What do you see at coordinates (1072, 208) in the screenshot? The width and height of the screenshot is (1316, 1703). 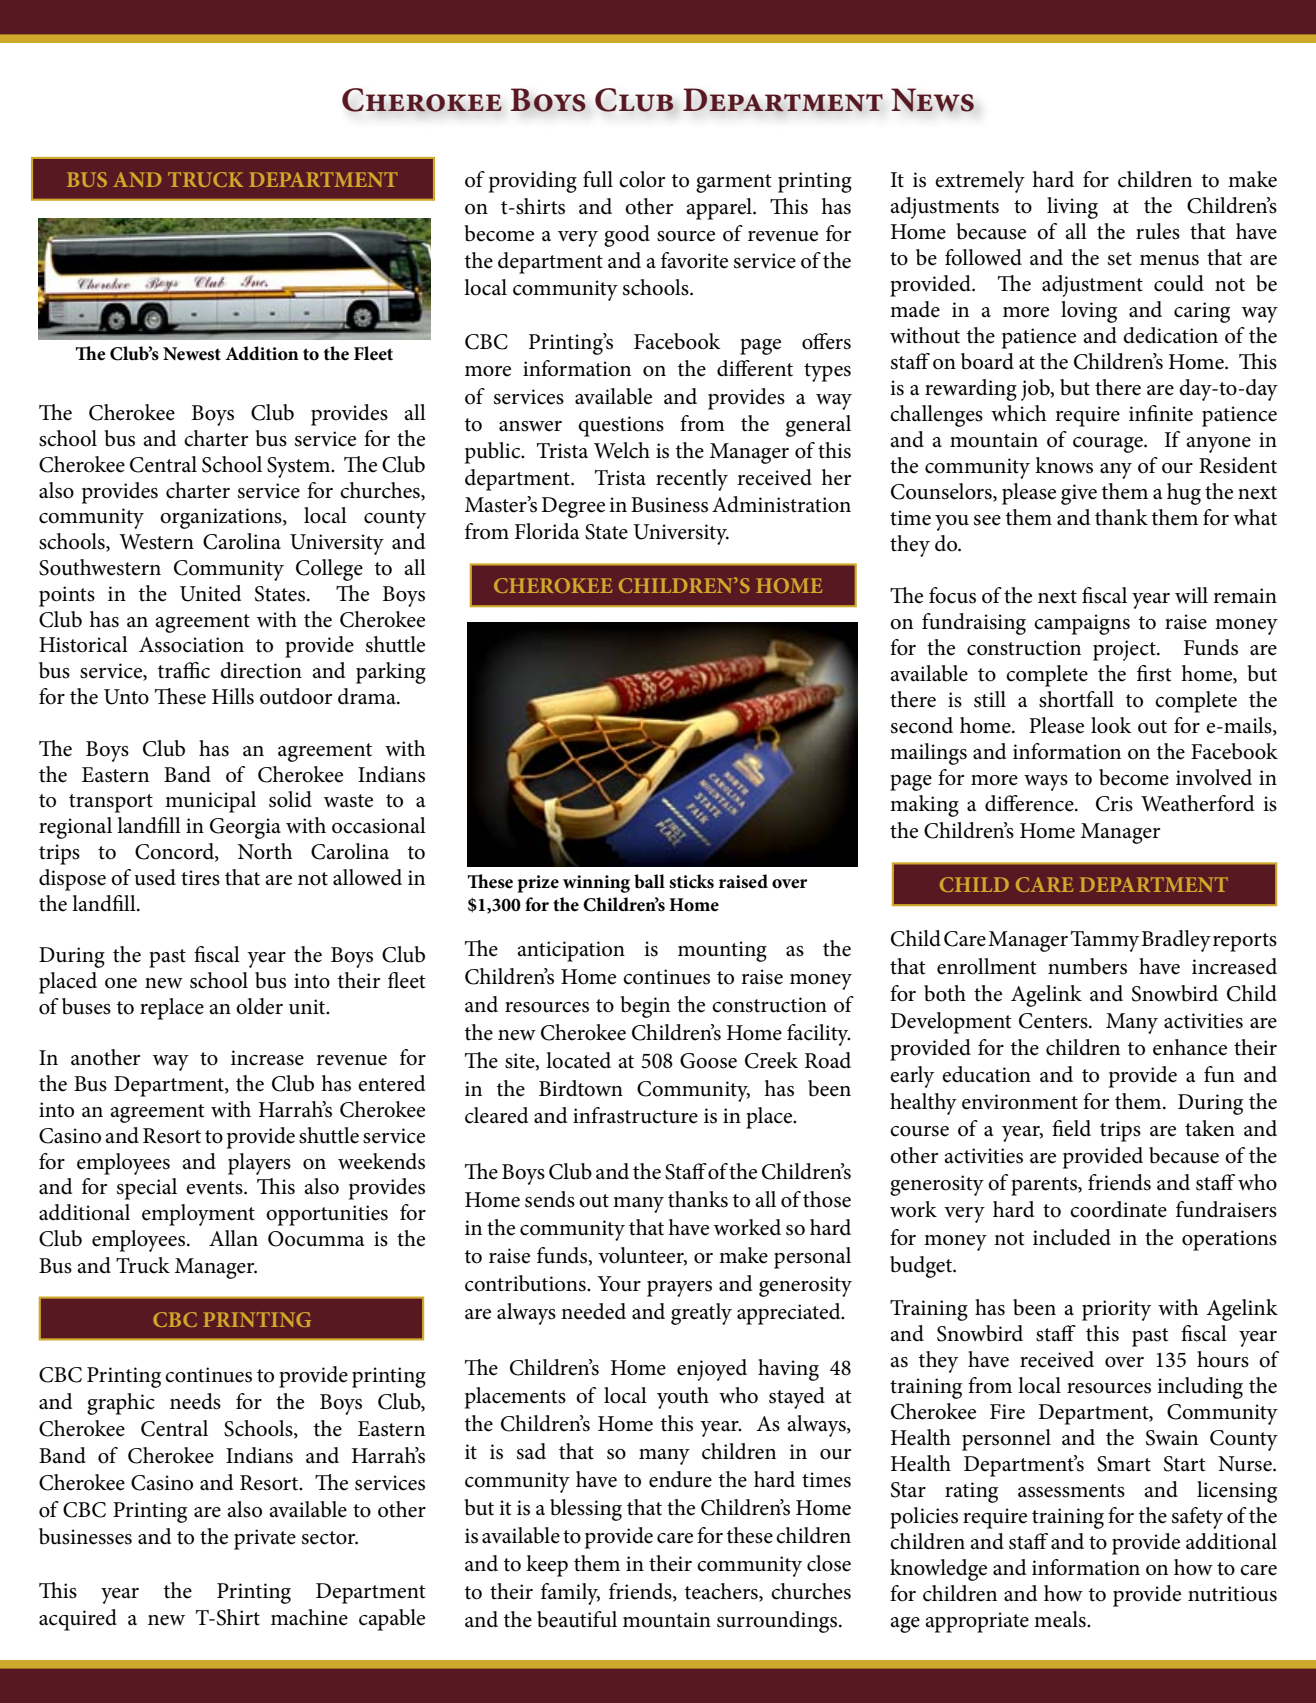 I see `living` at bounding box center [1072, 208].
